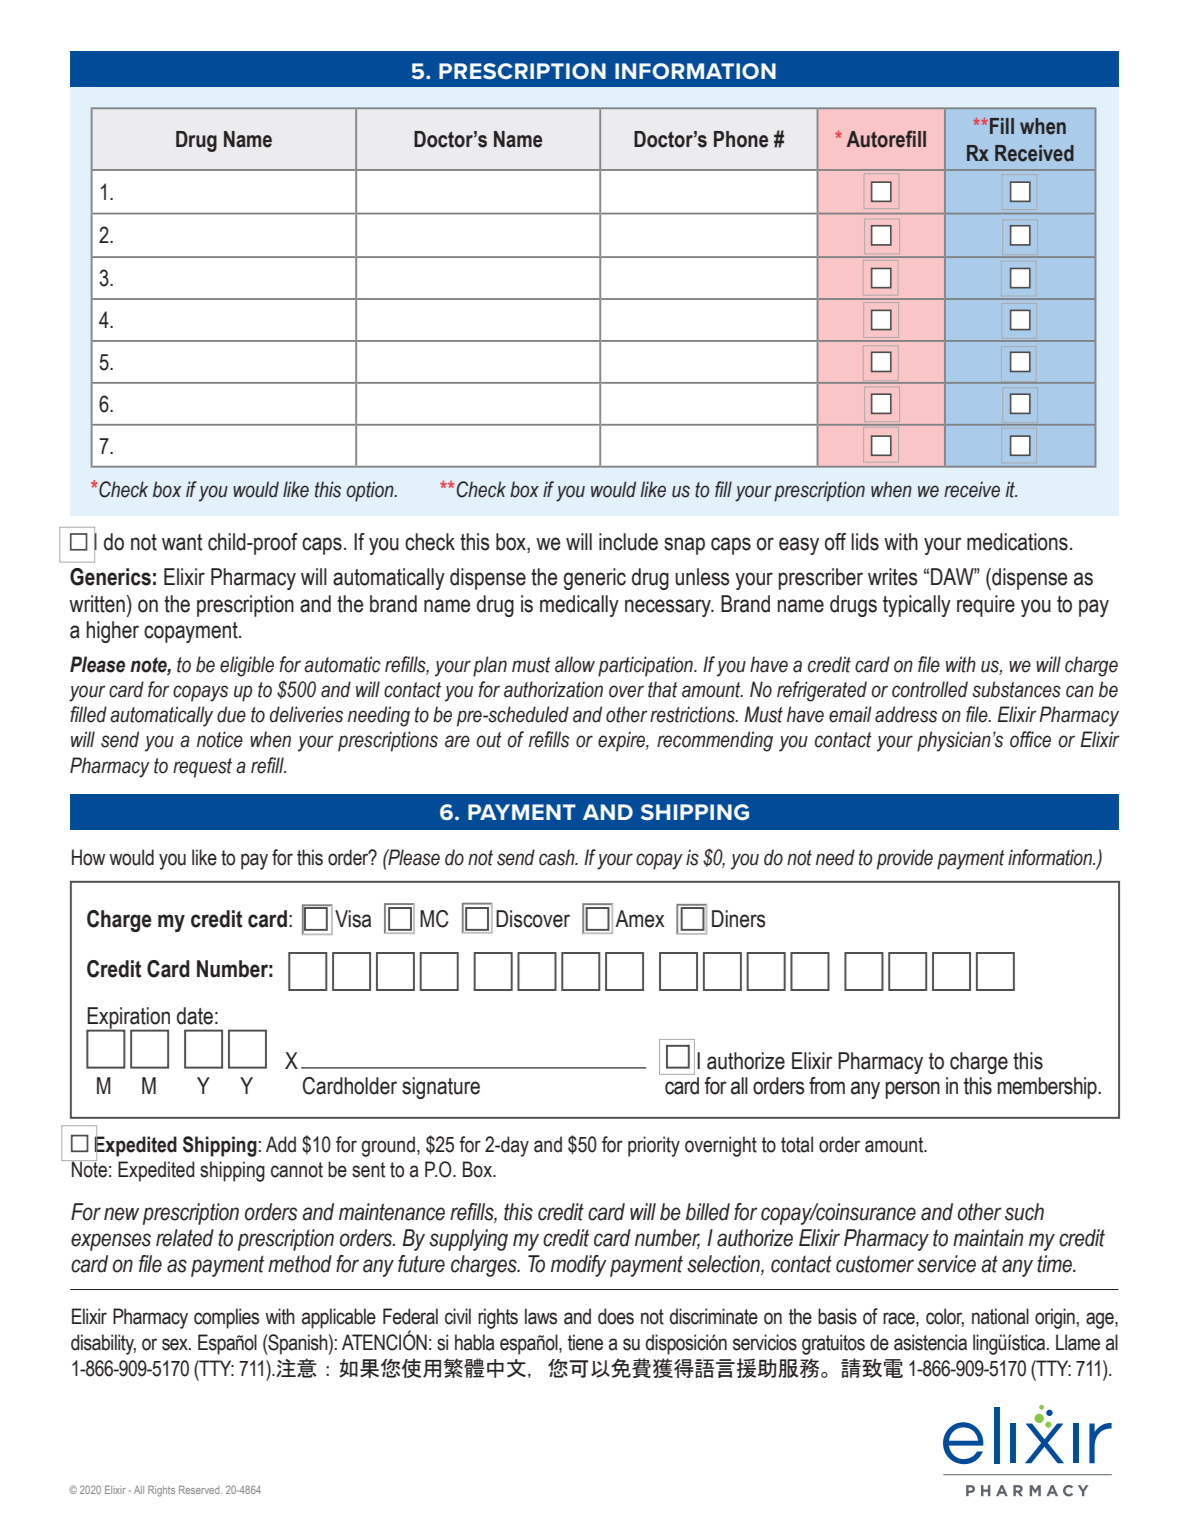 The width and height of the document is (1188, 1537). I want to click on medically, so click(579, 606).
